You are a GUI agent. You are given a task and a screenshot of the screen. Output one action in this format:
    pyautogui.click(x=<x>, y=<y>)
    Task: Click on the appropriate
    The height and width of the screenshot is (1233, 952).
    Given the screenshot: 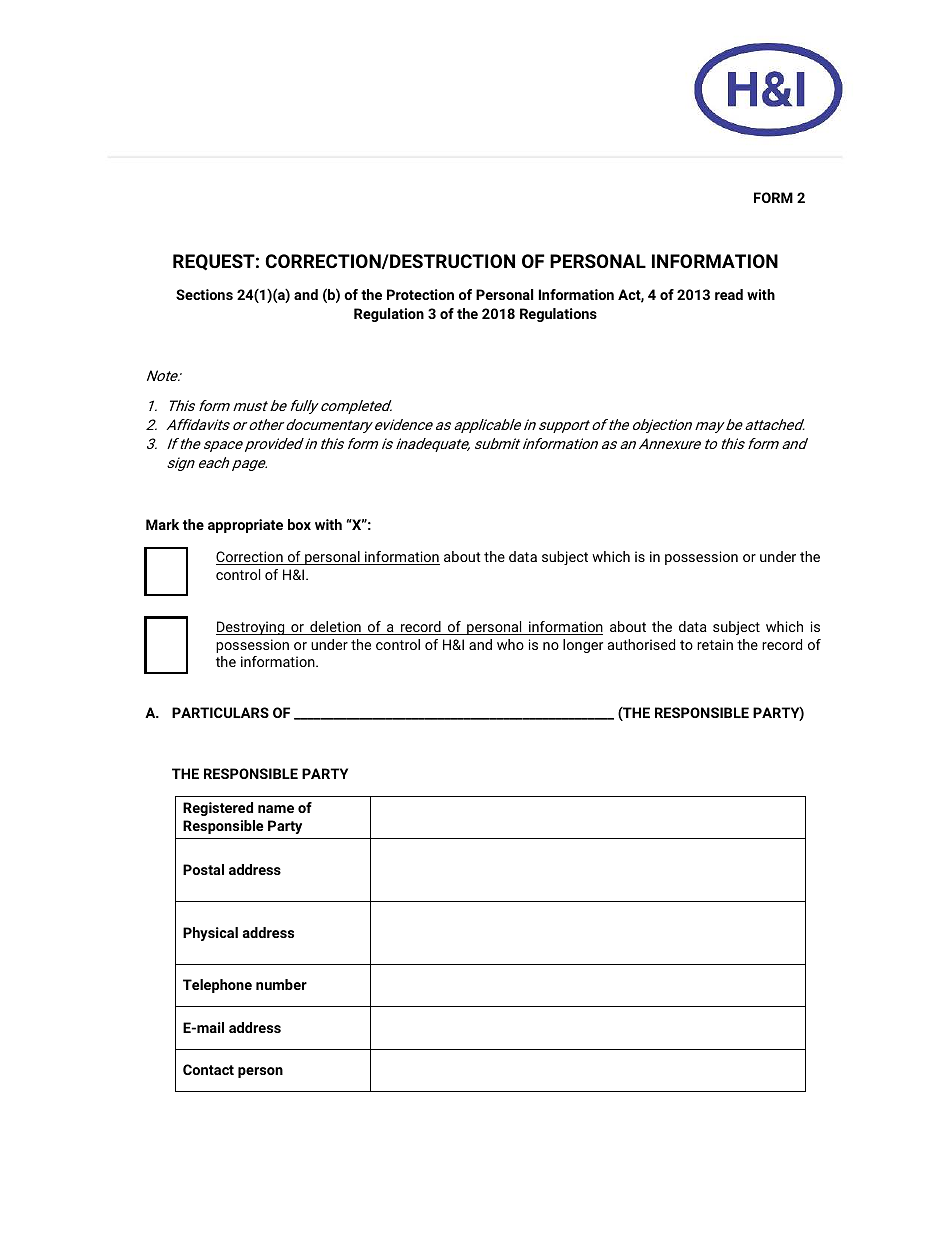 What is the action you would take?
    pyautogui.click(x=245, y=526)
